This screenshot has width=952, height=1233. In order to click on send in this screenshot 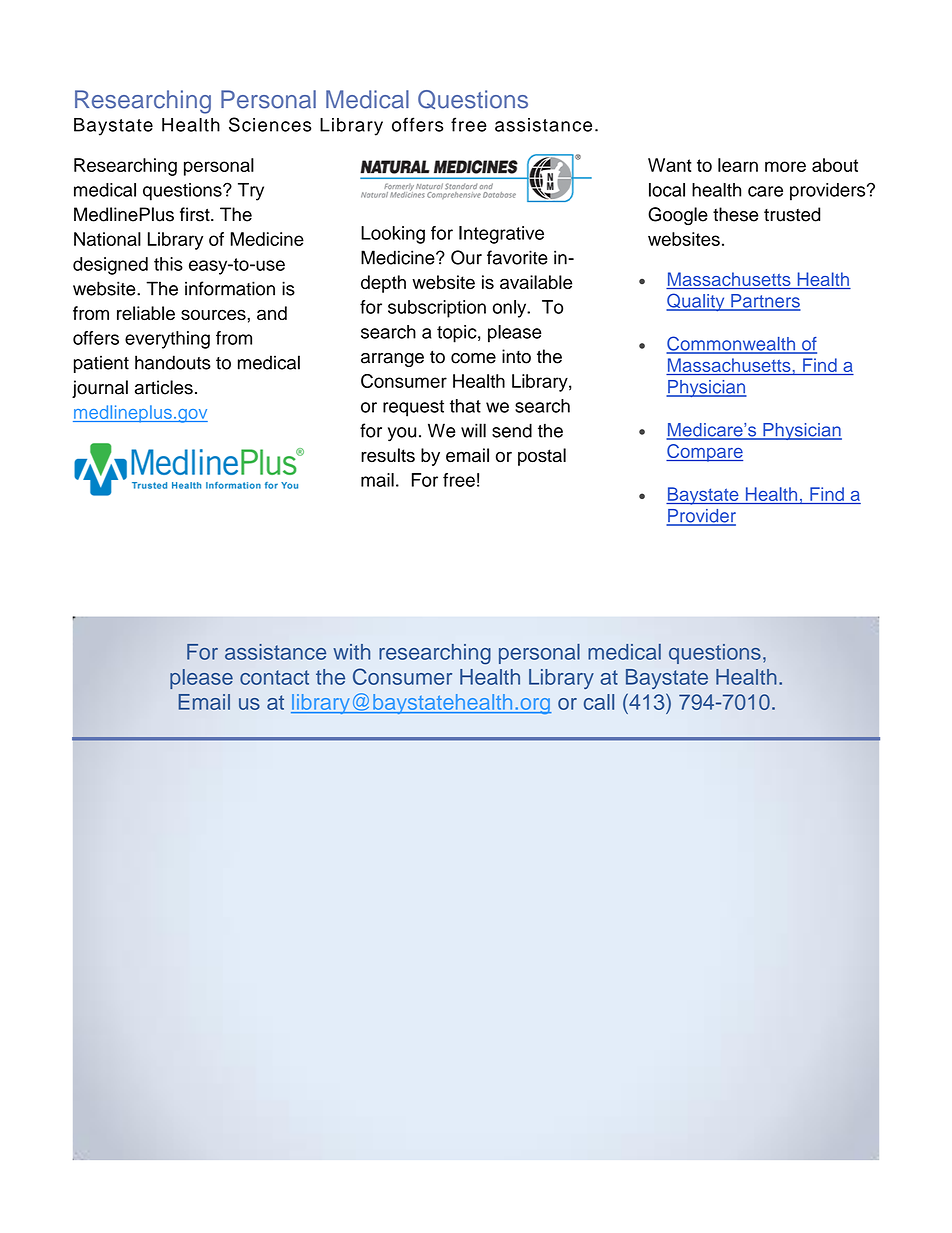, I will do `click(512, 430)`.
